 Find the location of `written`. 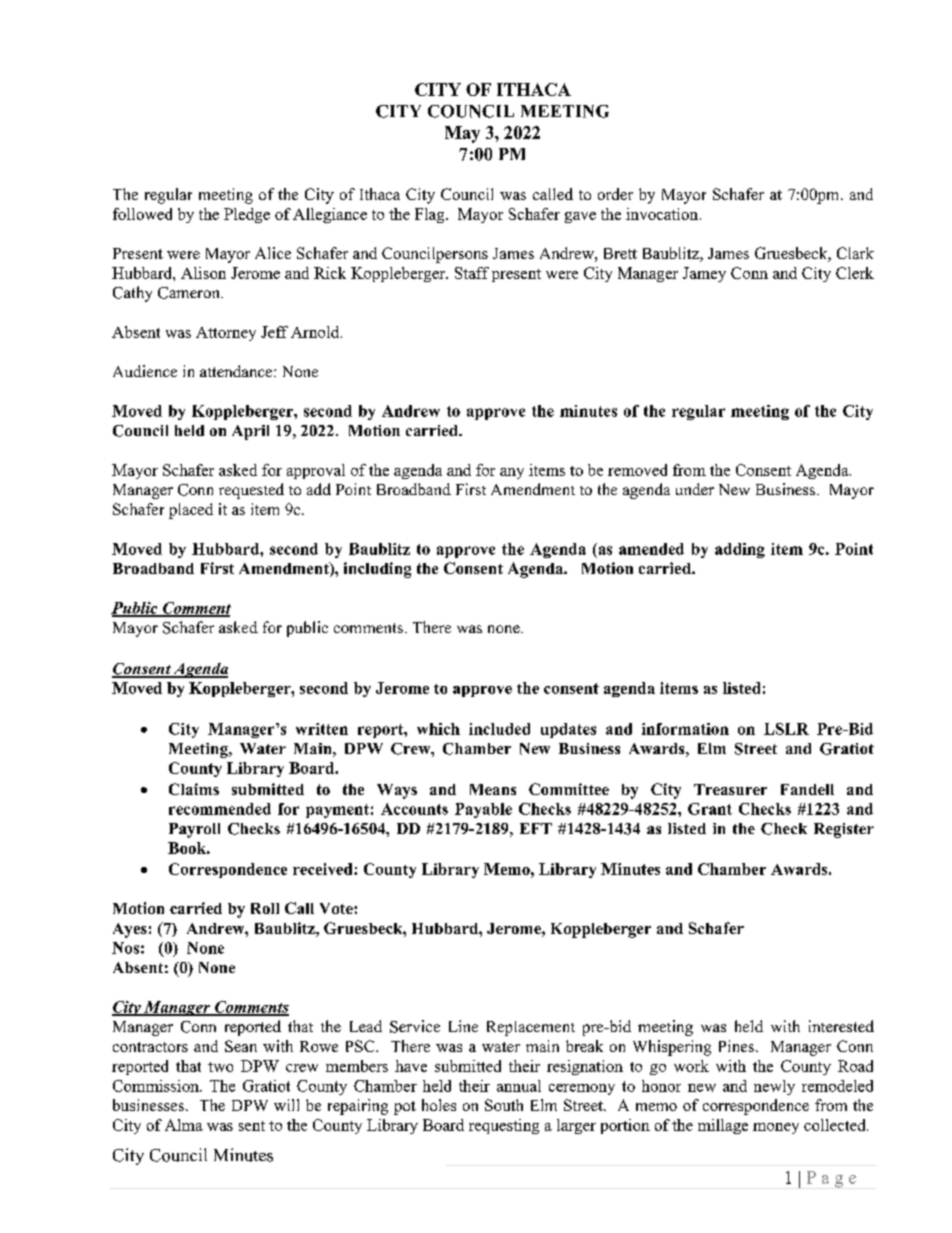

written is located at coordinates (322, 729).
